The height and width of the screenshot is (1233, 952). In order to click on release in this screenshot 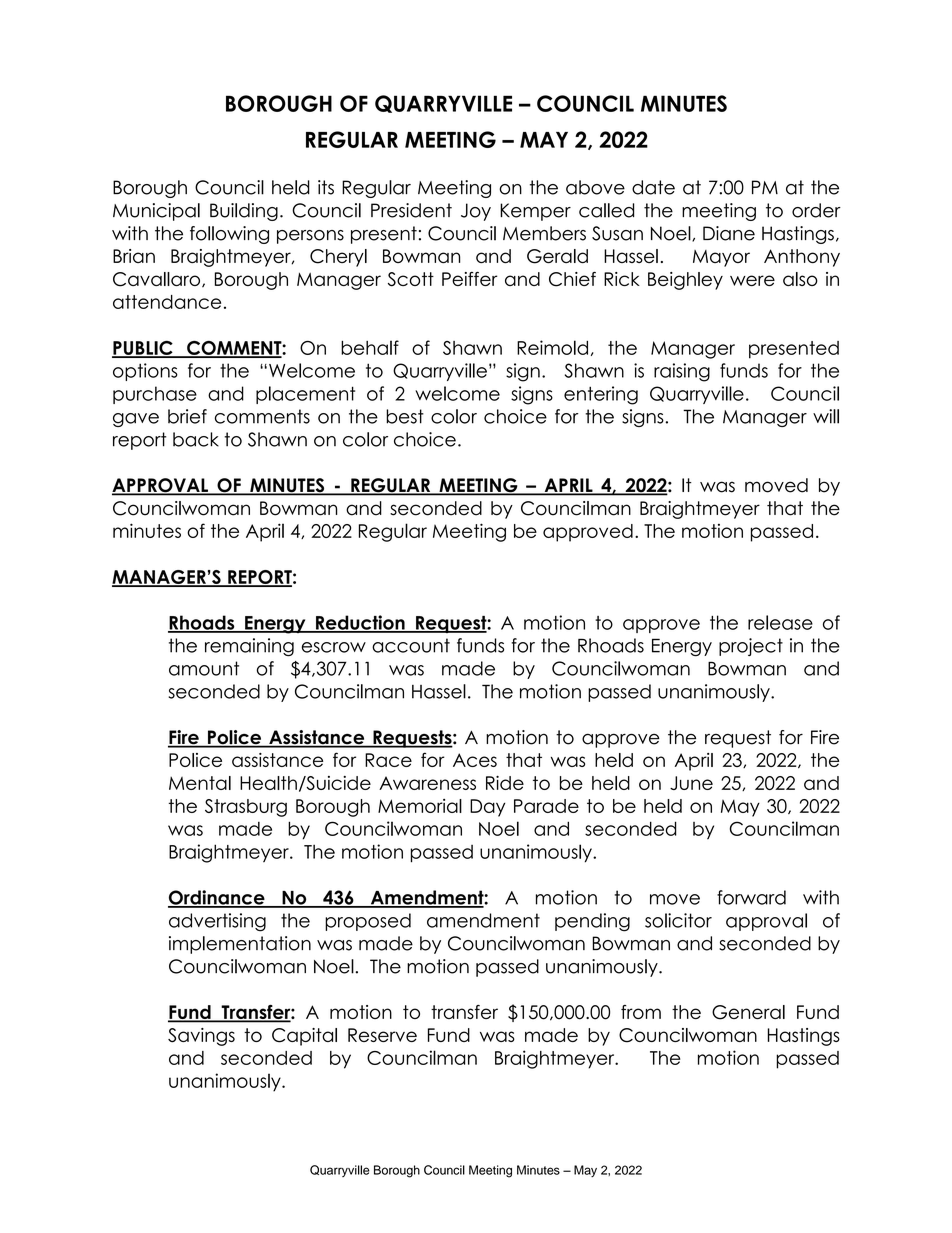, I will do `click(780, 622)`.
